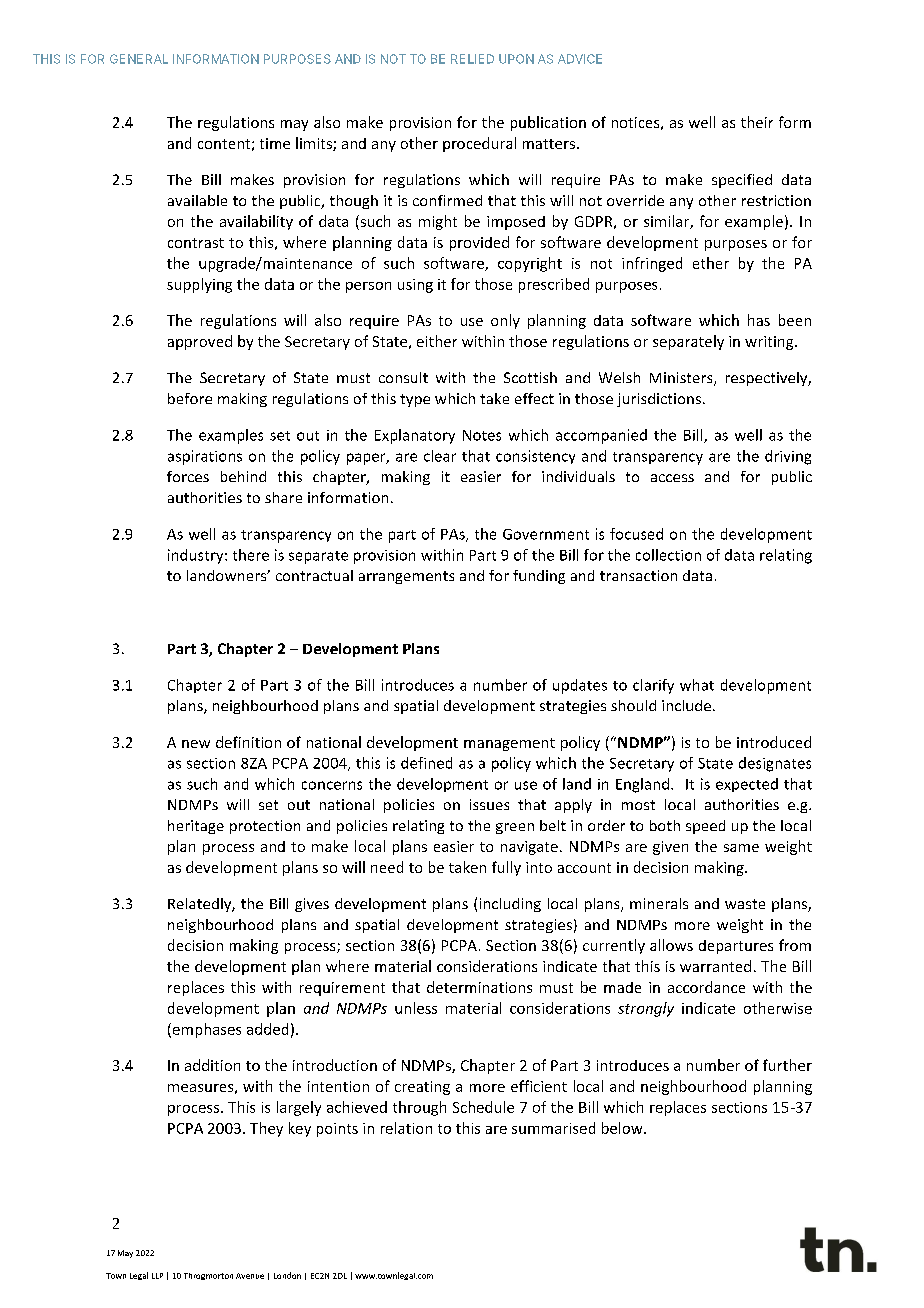 The height and width of the document is (1308, 924). I want to click on Avenue, so click(250, 1276).
